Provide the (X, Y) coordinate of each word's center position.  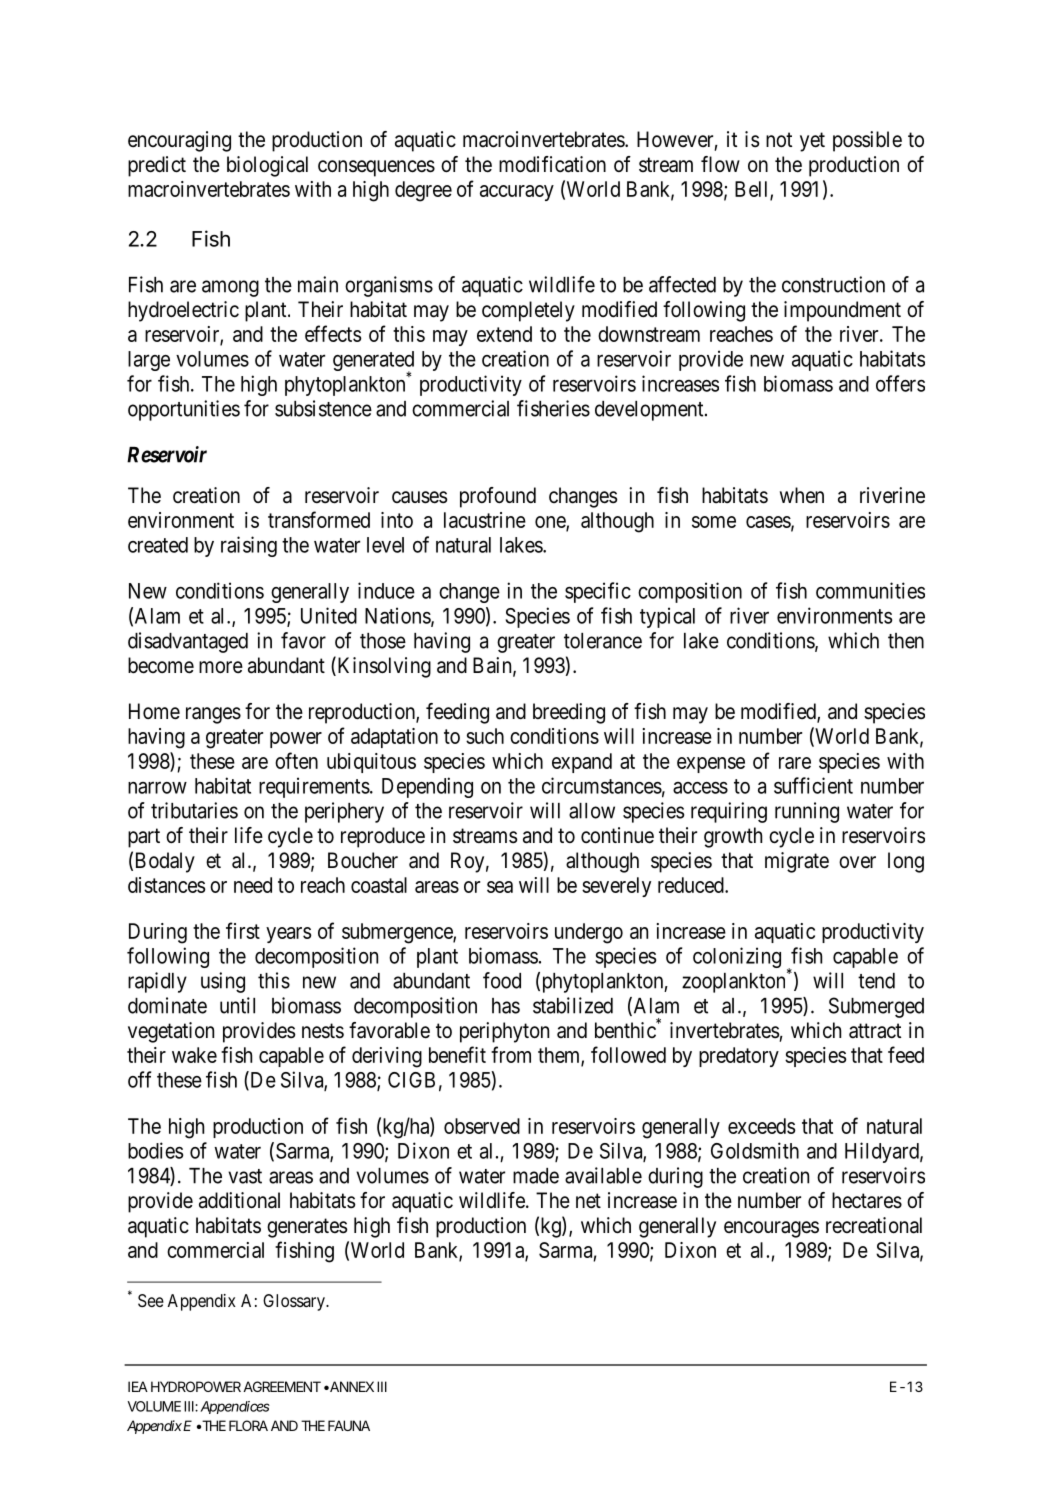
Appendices (235, 1407)
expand (582, 763)
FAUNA (349, 1425)
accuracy (517, 193)
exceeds (762, 1126)
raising (249, 546)
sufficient (813, 785)
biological (267, 166)
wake (194, 1055)
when (802, 495)
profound (498, 497)
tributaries (194, 810)
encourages (771, 1229)
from (511, 1054)
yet (812, 142)
